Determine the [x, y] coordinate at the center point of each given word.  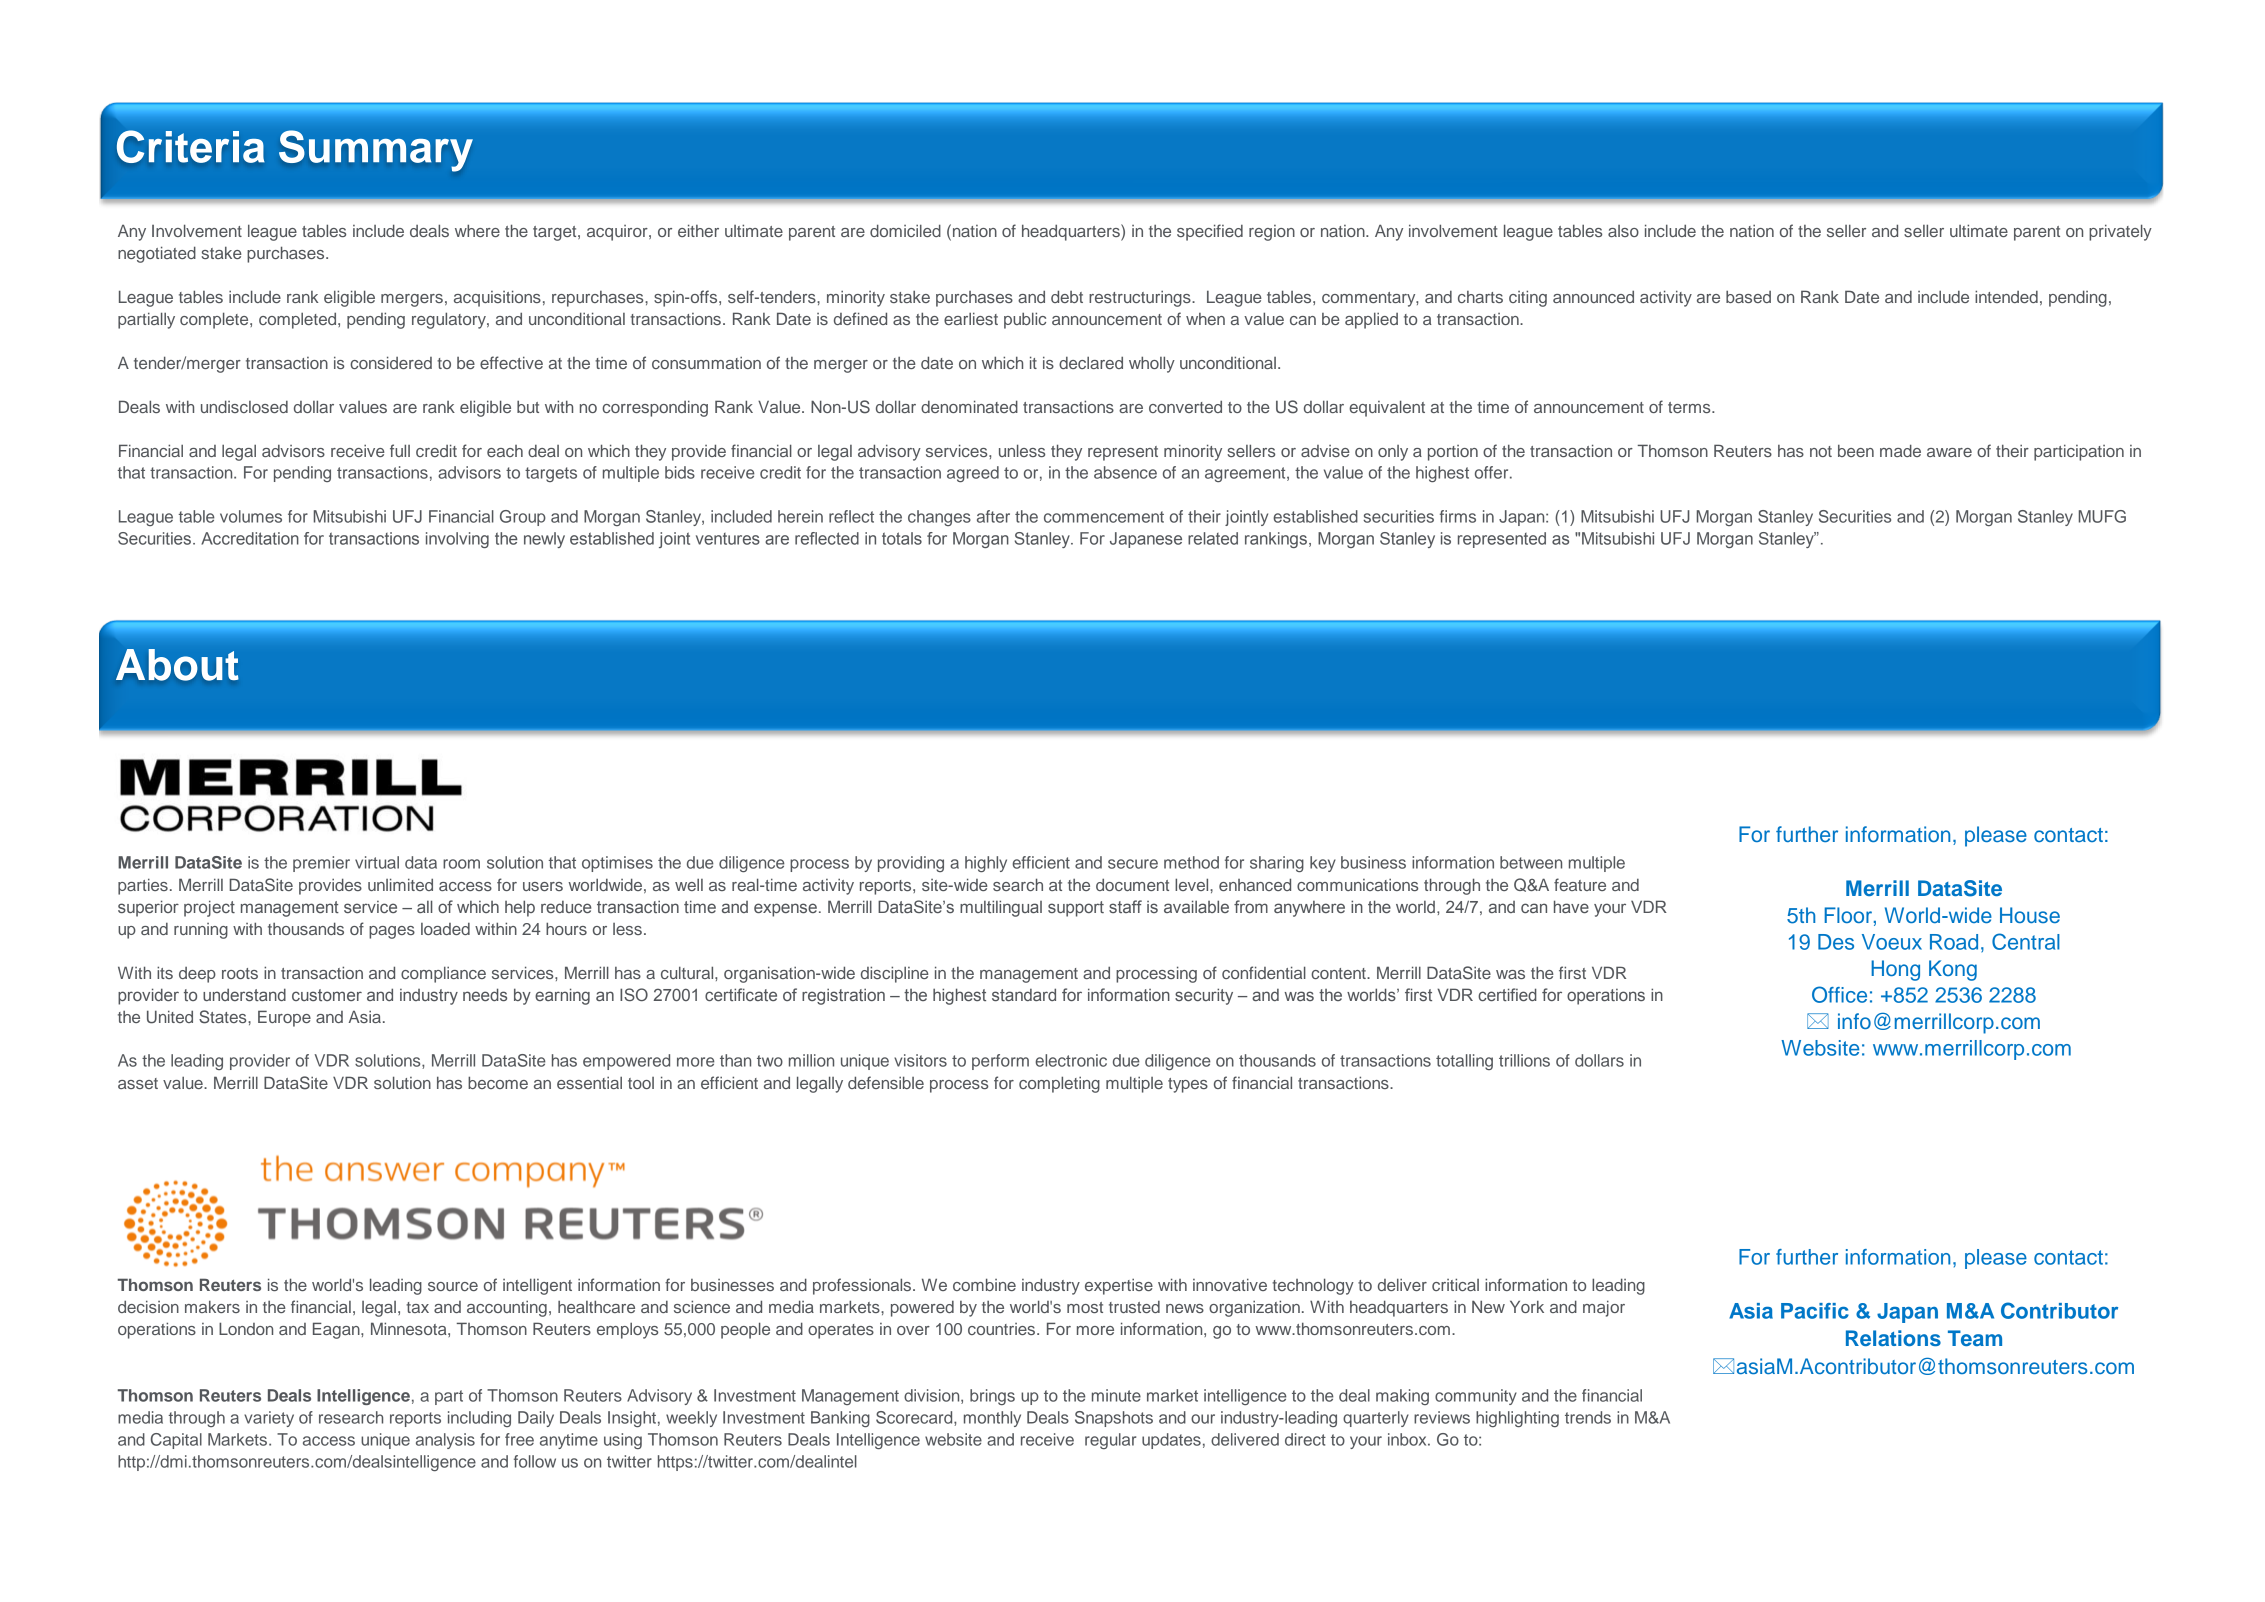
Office [1839, 994]
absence [1125, 472]
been [1856, 451]
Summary [376, 151]
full [400, 450]
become [498, 1082]
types [1188, 1085]
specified [1210, 232]
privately [2120, 232]
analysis [445, 1441]
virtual [377, 862]
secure [1133, 864]
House [2030, 915]
